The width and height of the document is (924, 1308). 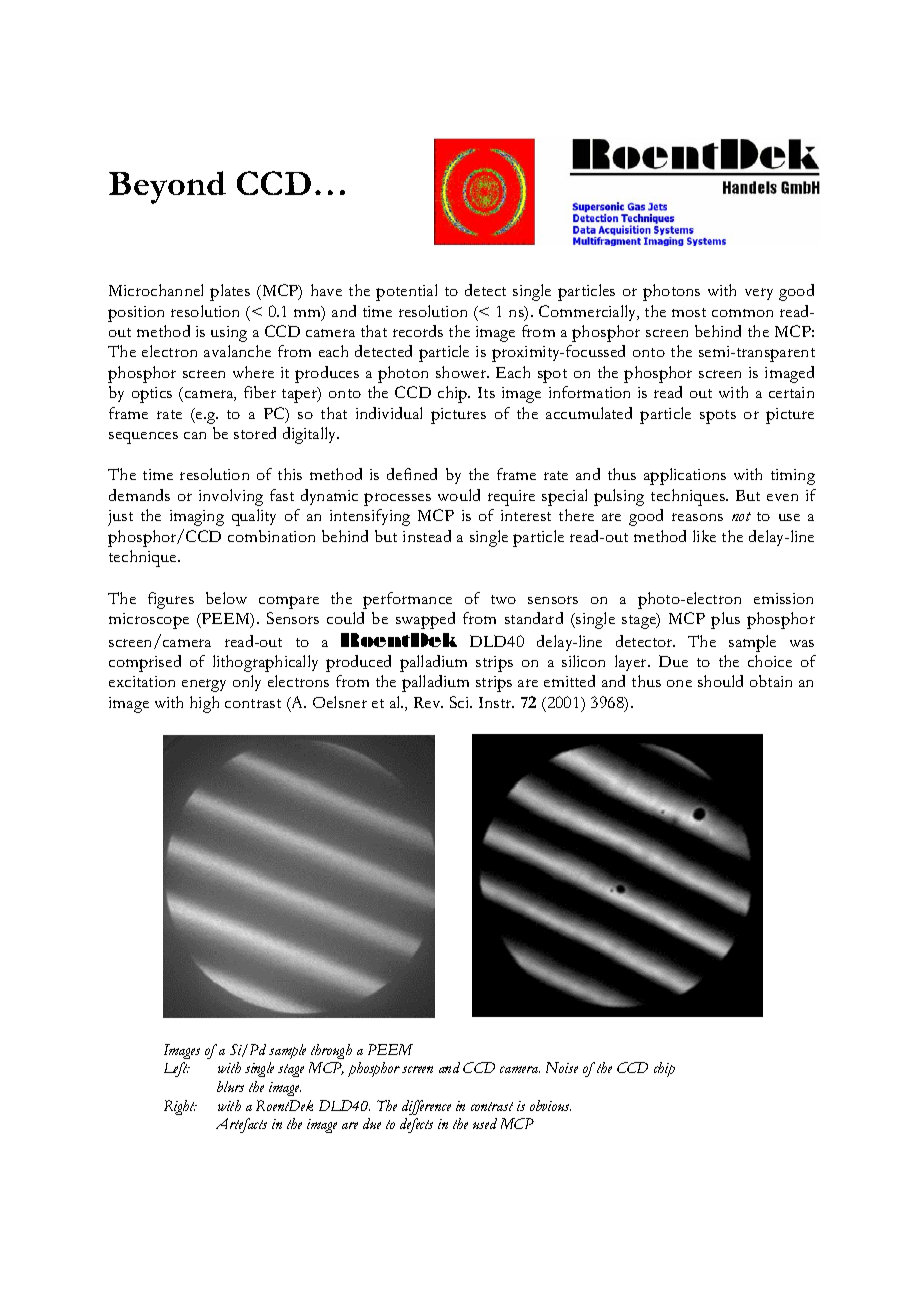 I want to click on should, so click(x=720, y=681).
